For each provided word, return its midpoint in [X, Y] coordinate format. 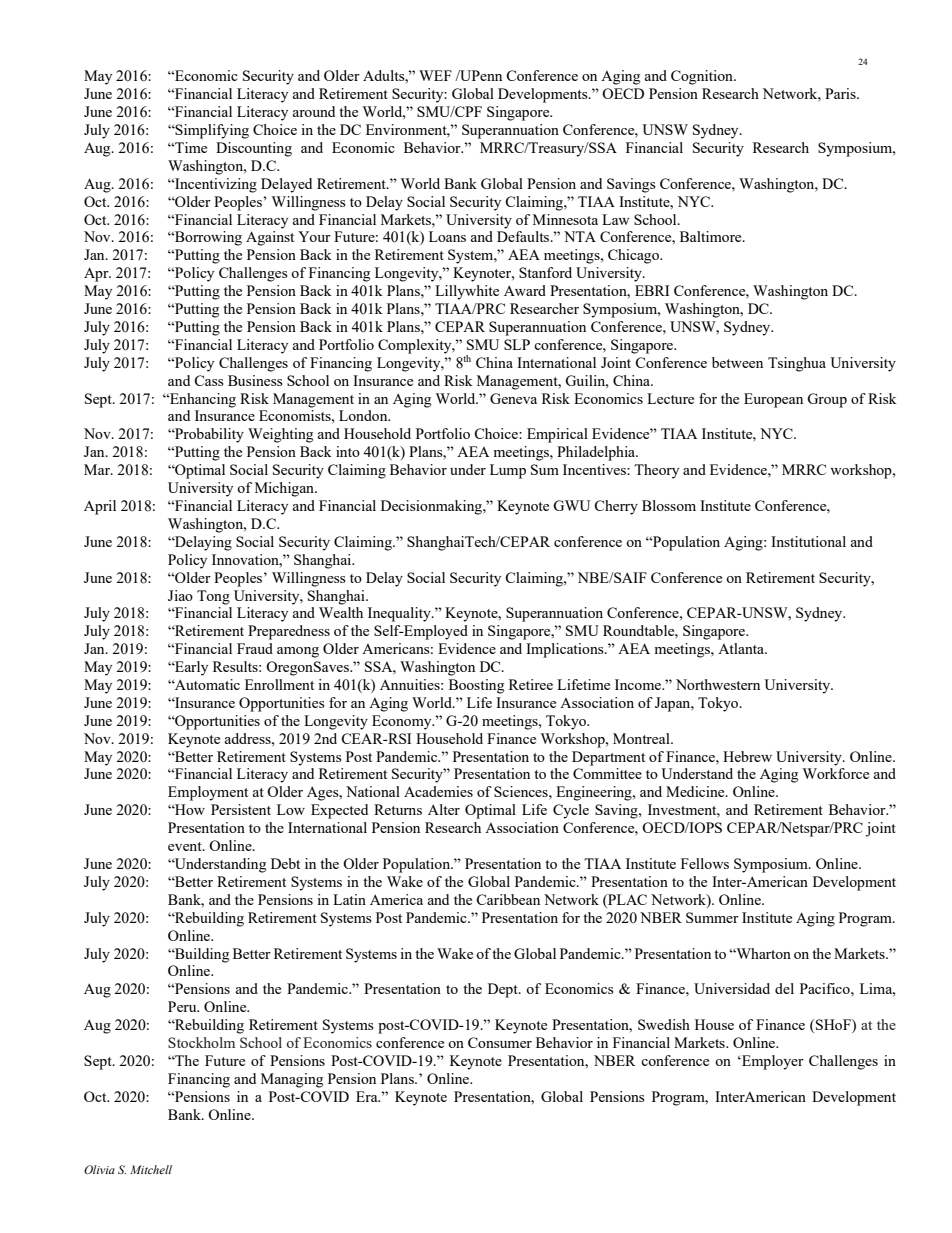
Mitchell [151, 1169]
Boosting [476, 686]
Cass [209, 380]
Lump [508, 471]
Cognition [703, 77]
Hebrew [747, 756]
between [737, 362]
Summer [712, 917]
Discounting [254, 149]
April [100, 507]
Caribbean [508, 899]
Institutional [808, 541]
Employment [208, 793]
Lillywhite [467, 292]
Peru [183, 1006]
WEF [435, 75]
